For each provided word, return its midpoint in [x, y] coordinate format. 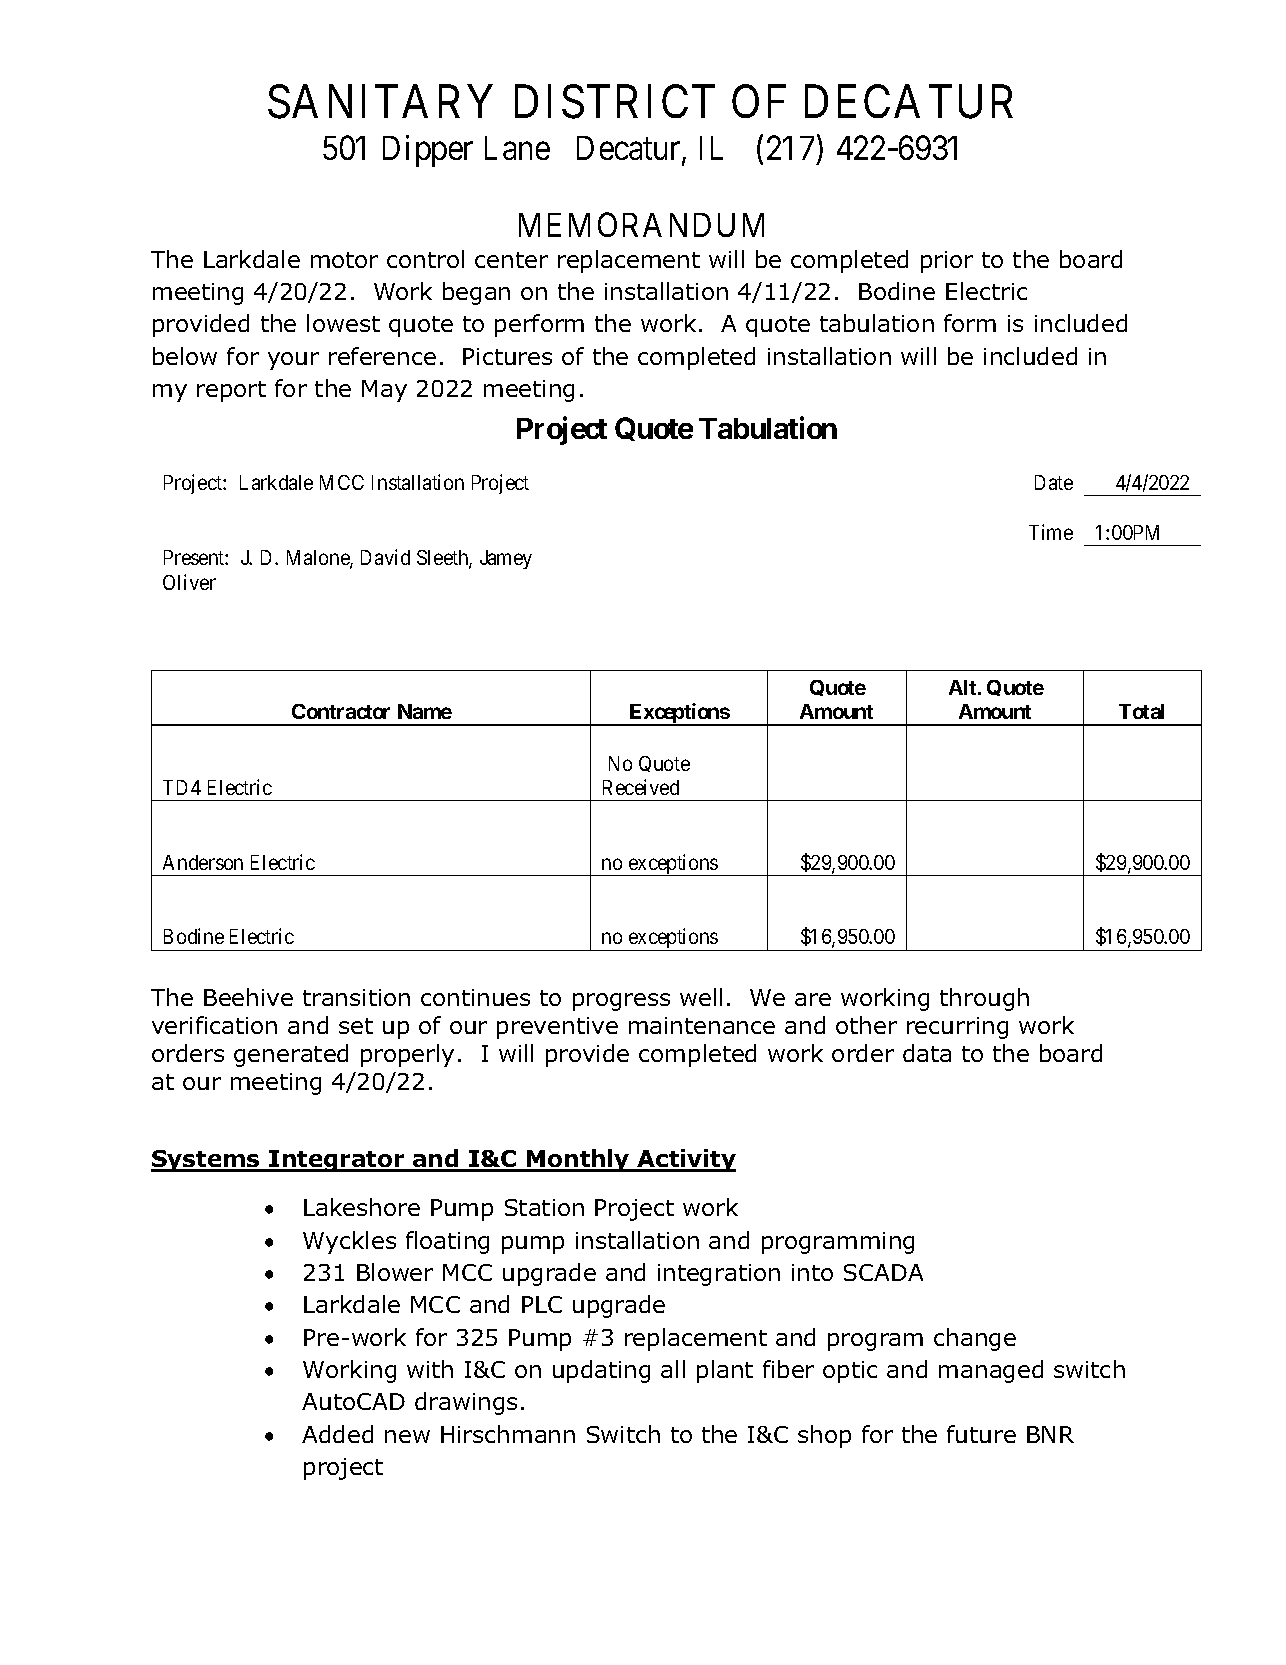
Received [641, 787]
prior [947, 262]
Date [1054, 482]
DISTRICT [615, 102]
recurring [957, 1028]
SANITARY [380, 102]
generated [291, 1055]
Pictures [507, 356]
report [231, 391]
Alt [964, 687]
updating [601, 1371]
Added [337, 1434]
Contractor [341, 711]
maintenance [702, 1025]
